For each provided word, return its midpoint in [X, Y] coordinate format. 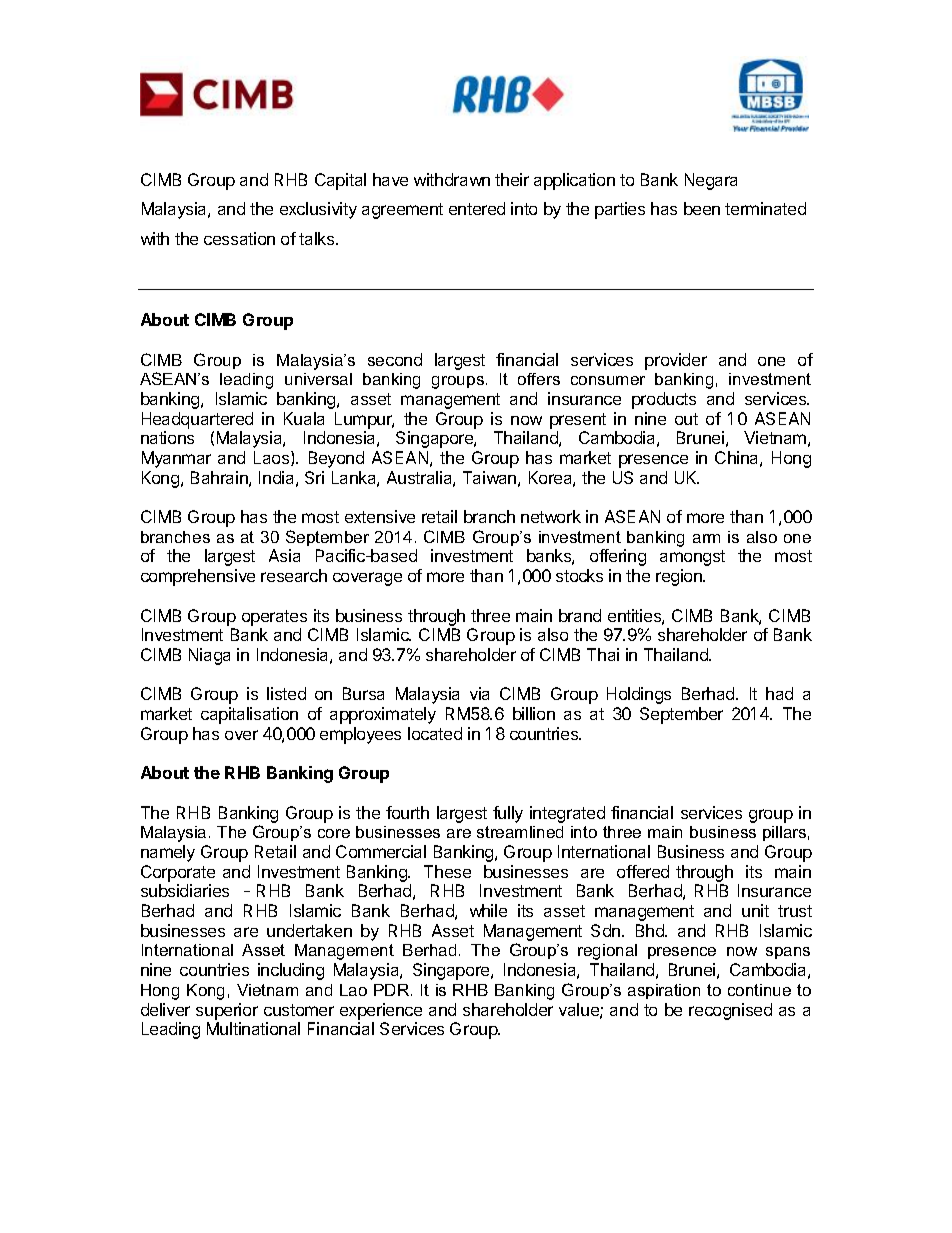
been [702, 208]
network [551, 516]
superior [227, 1011]
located [435, 733]
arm [706, 538]
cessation [239, 238]
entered [477, 208]
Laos [273, 458]
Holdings [639, 695]
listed [286, 693]
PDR [393, 990]
